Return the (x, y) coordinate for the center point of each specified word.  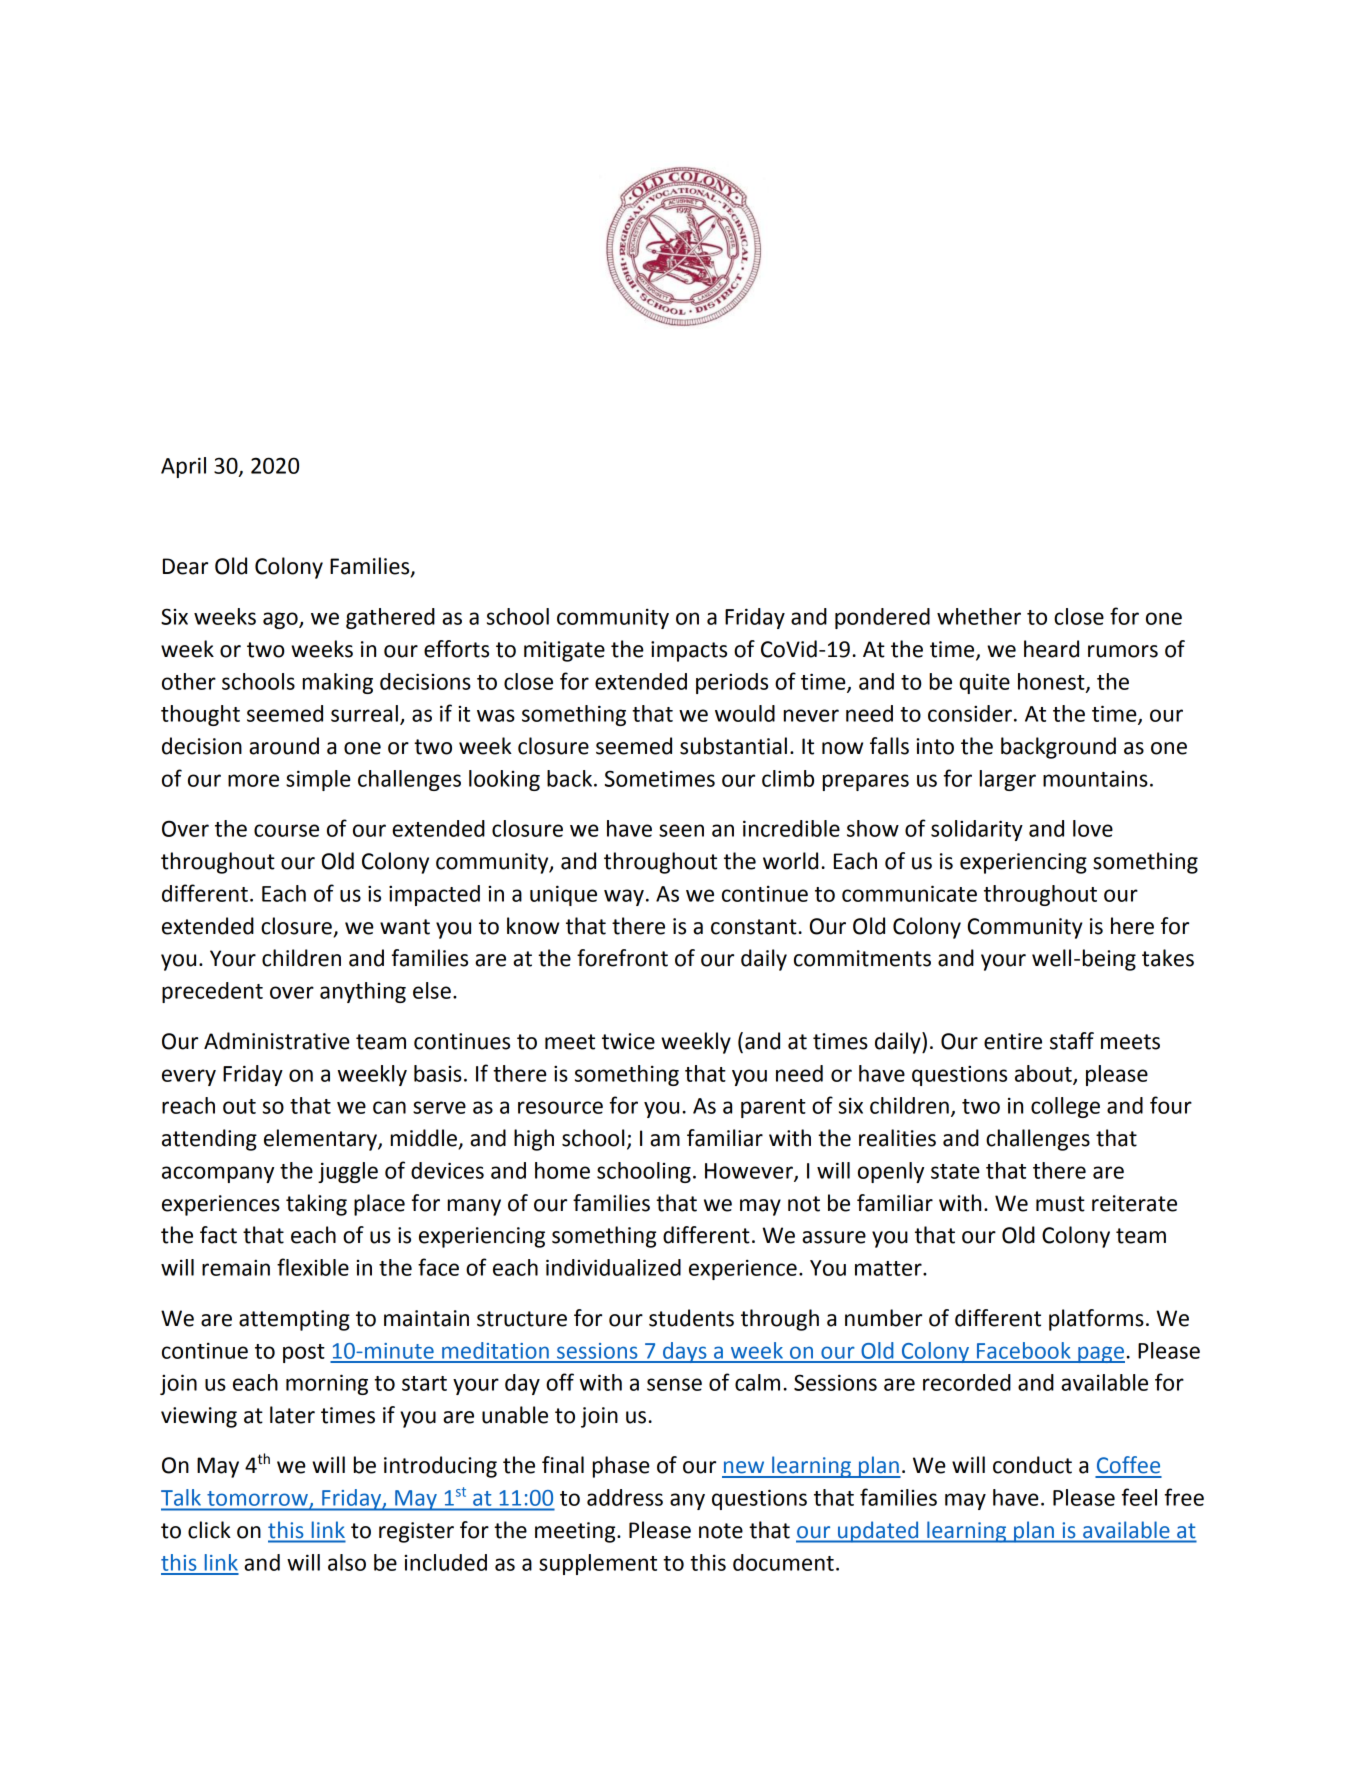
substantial (733, 746)
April (183, 467)
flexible (313, 1267)
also (347, 1562)
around (284, 746)
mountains (1095, 779)
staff (1072, 1041)
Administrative (277, 1041)
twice (628, 1041)
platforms (1096, 1320)
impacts (689, 651)
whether (979, 616)
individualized (613, 1267)
